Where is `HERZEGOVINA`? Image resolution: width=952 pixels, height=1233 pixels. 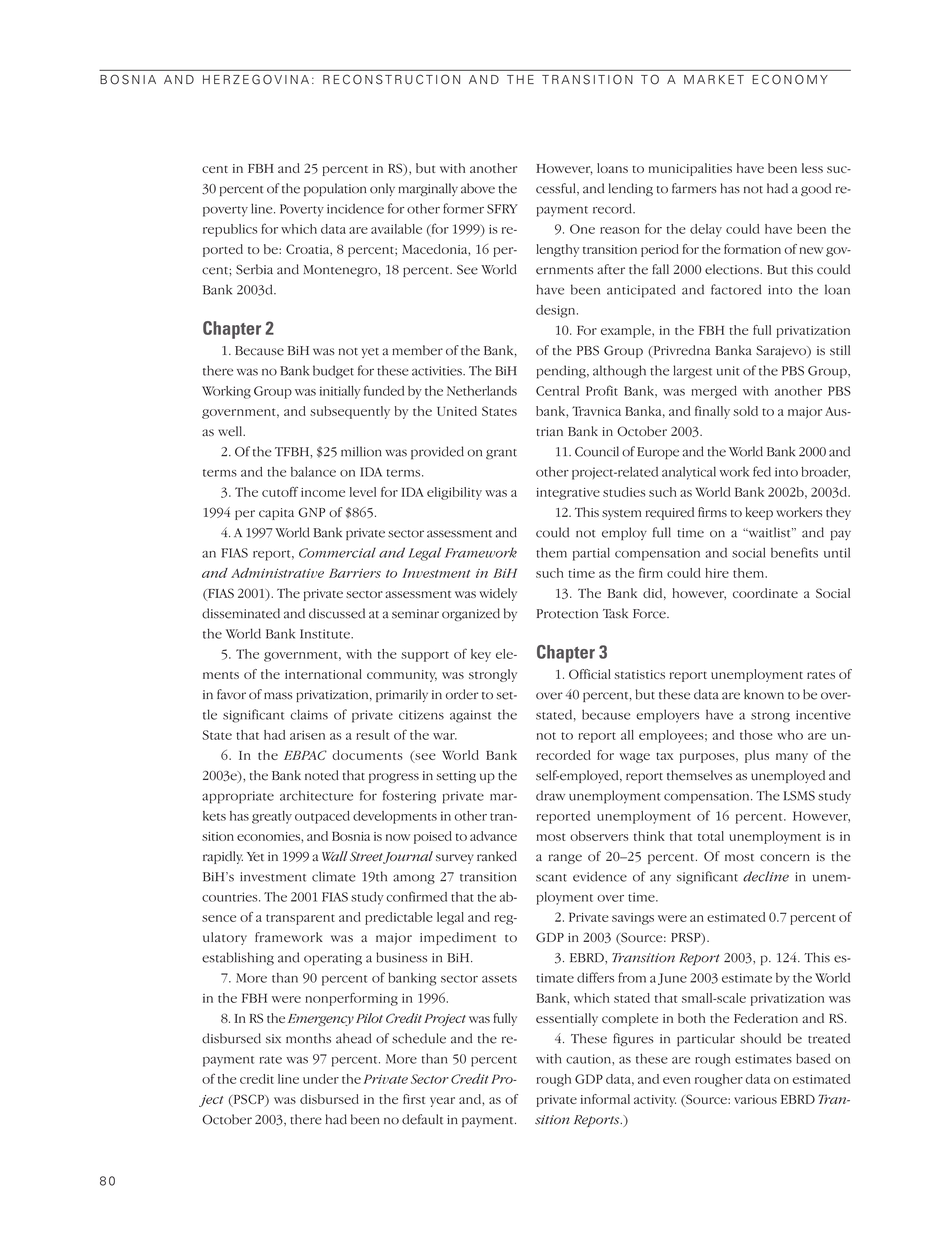
HERZEGOVINA is located at coordinates (256, 79).
